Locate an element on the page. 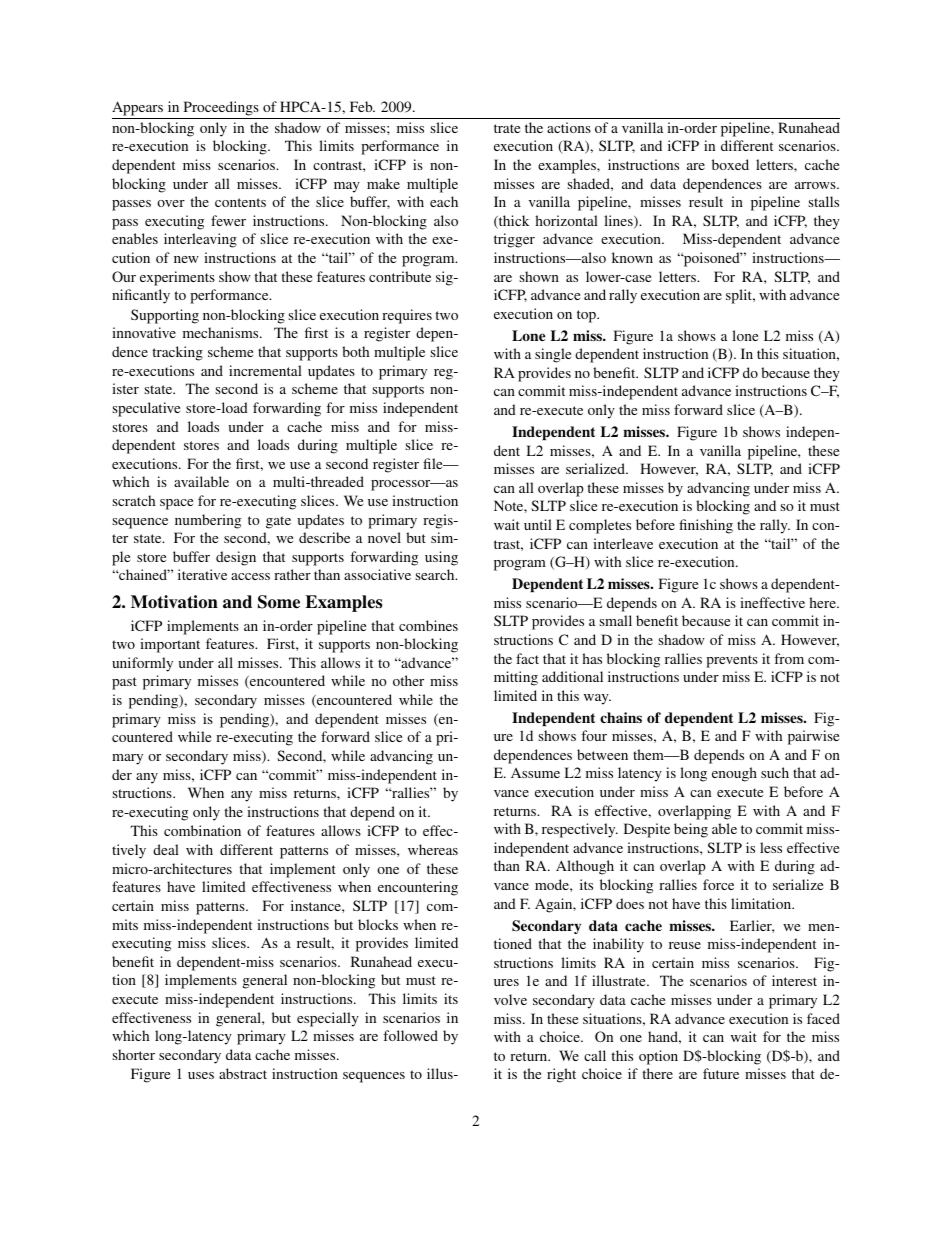 This image has height=1233, width=952. Proceedings is located at coordinates (221, 108).
